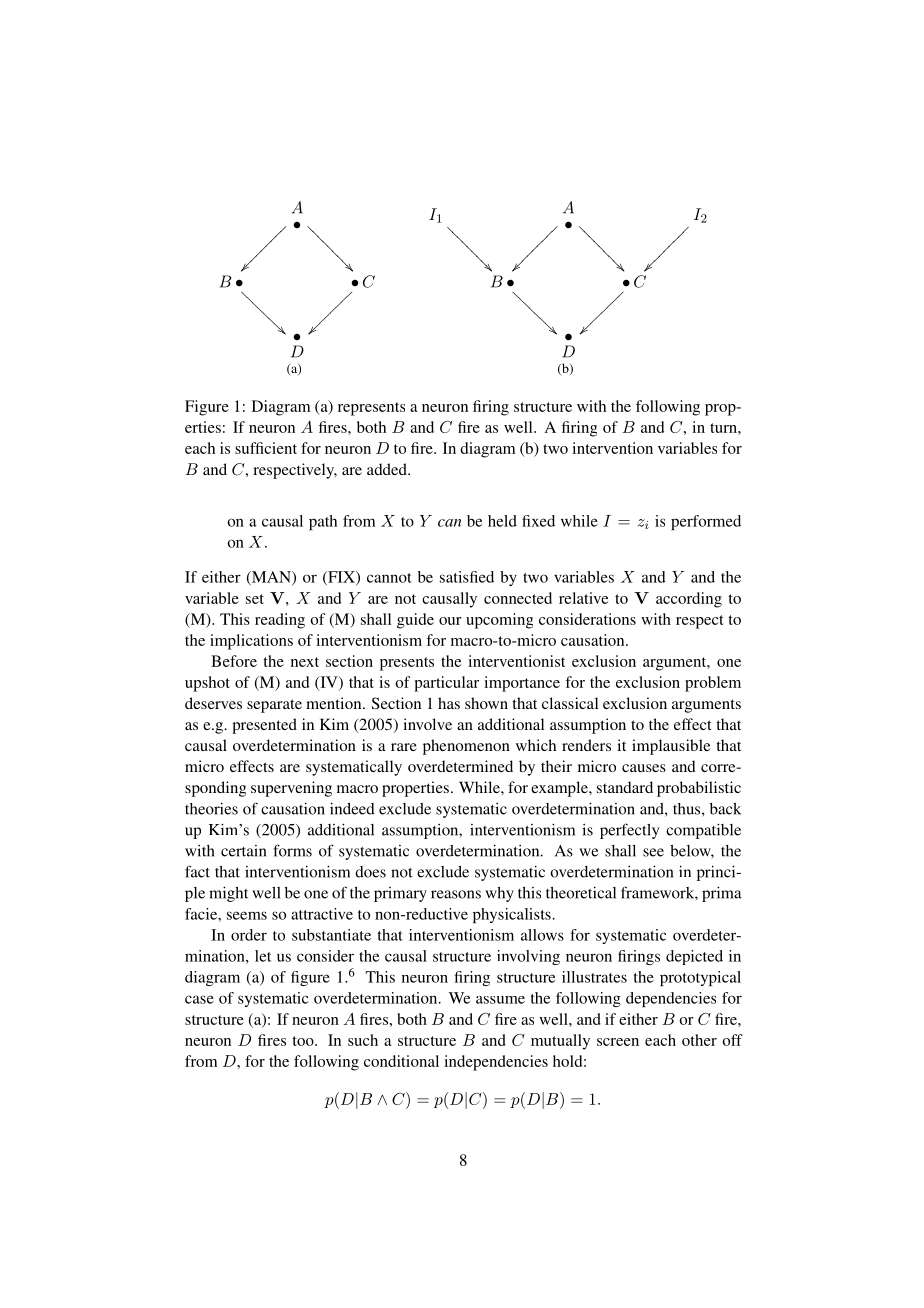 This screenshot has width=924, height=1308. Describe the element at coordinates (581, 892) in the screenshot. I see `theoretical` at that location.
